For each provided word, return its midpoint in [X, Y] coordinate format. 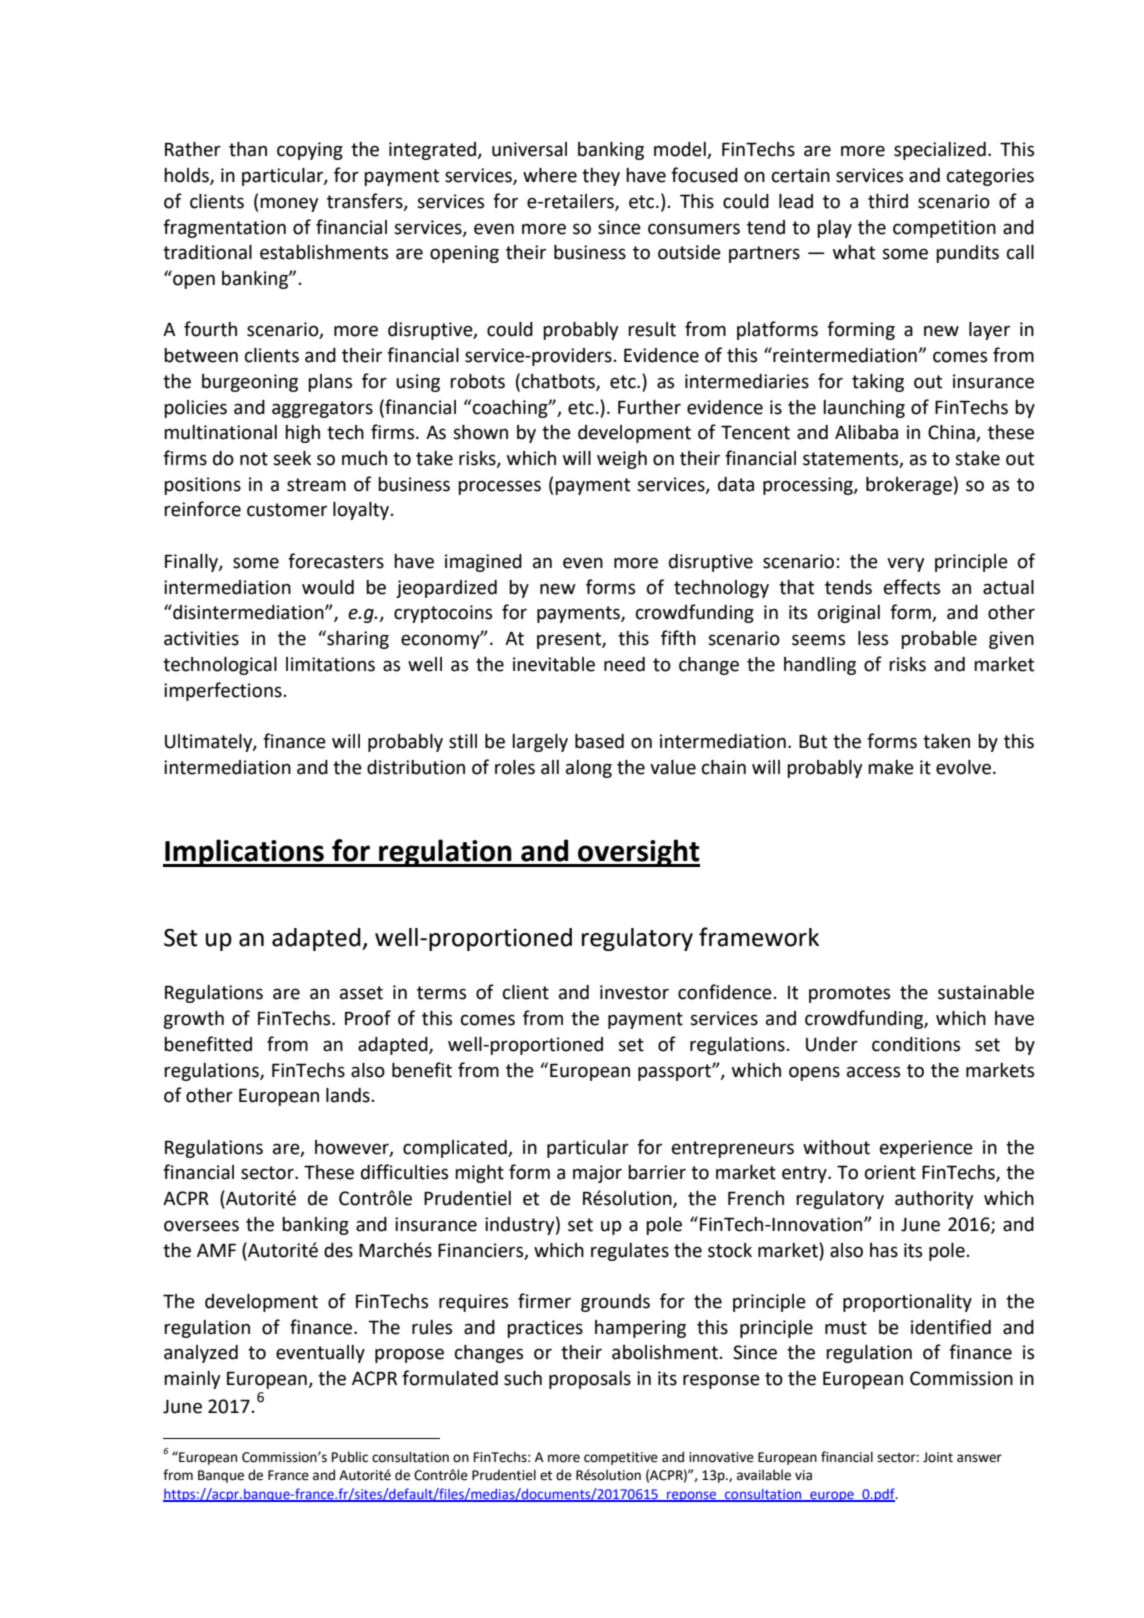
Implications [244, 853]
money [289, 204]
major [597, 1174]
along [589, 769]
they [601, 177]
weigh [622, 460]
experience [926, 1149]
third [888, 201]
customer [287, 510]
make [891, 767]
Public [350, 1457]
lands [348, 1095]
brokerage [909, 486]
